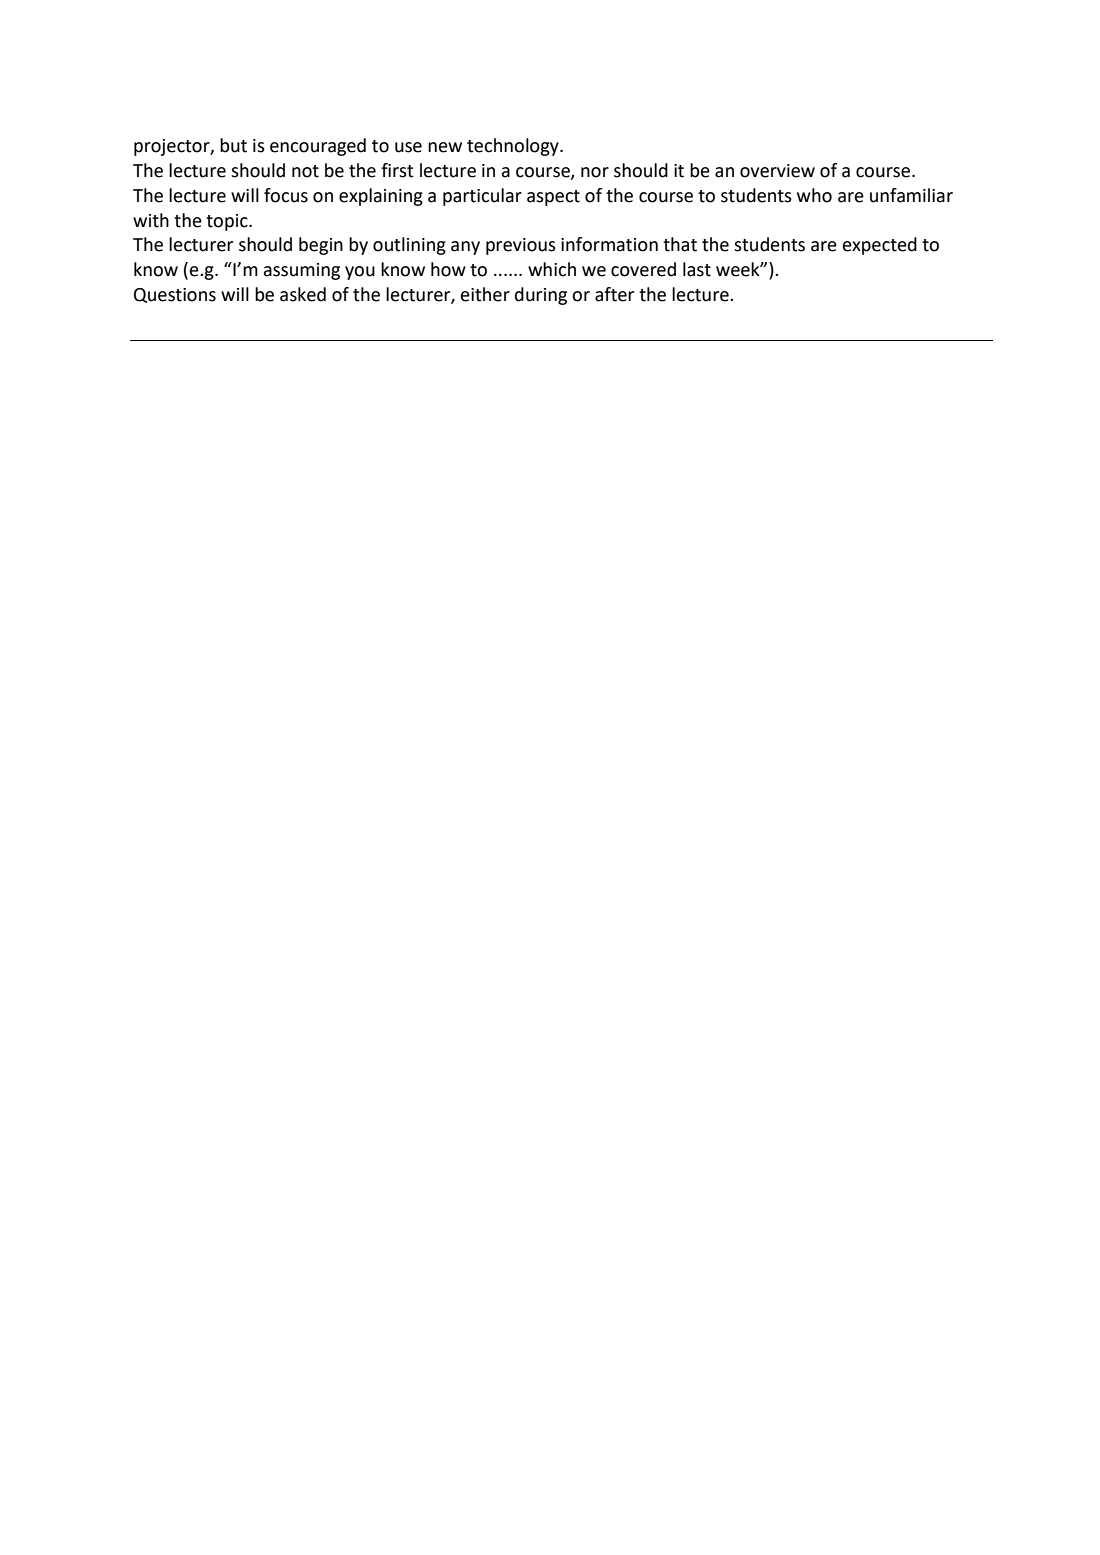 This screenshot has width=1100, height=1555. I want to click on asked, so click(303, 294).
